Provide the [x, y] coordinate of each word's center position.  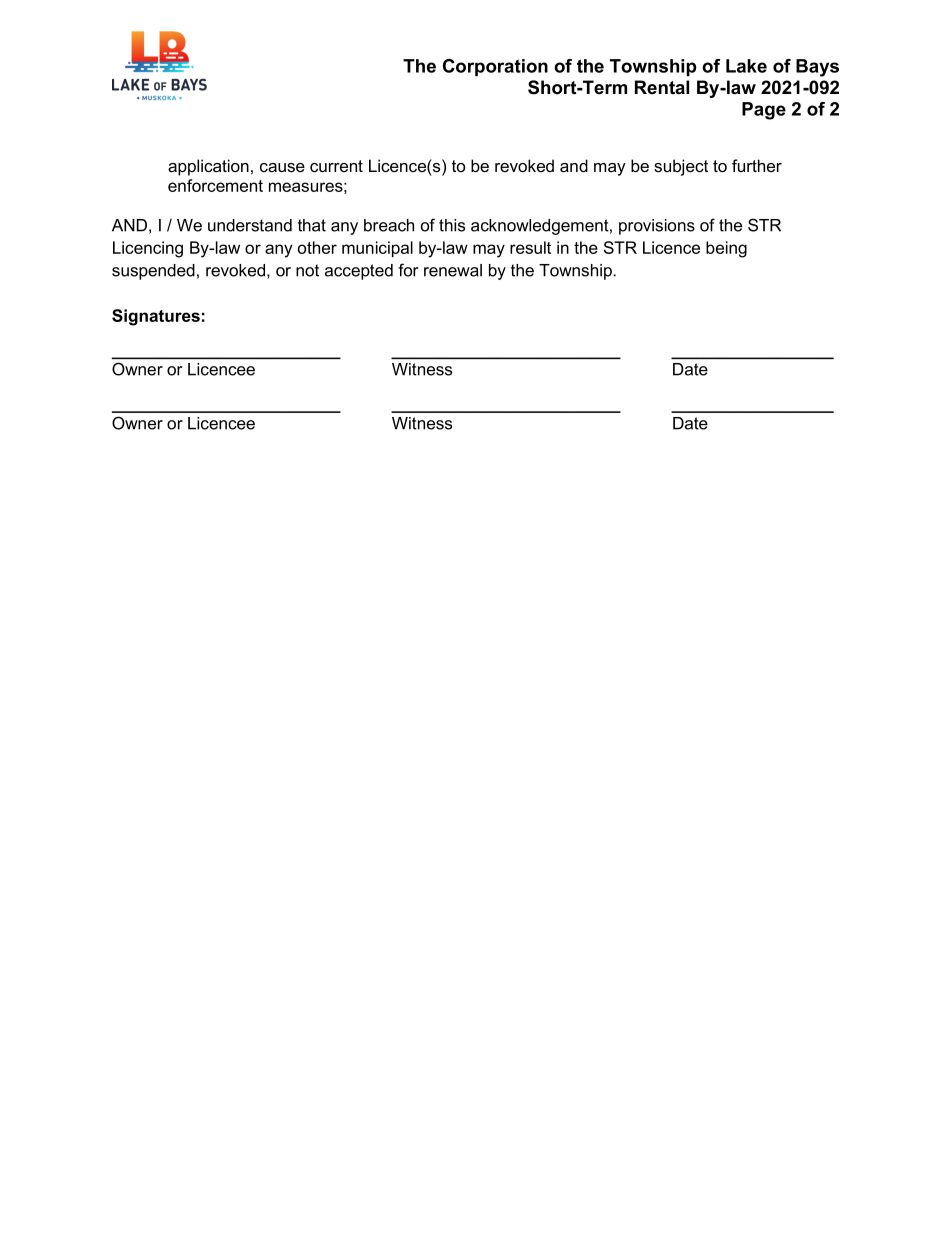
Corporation [495, 67]
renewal [453, 270]
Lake [746, 66]
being [726, 249]
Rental [662, 87]
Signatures [156, 317]
